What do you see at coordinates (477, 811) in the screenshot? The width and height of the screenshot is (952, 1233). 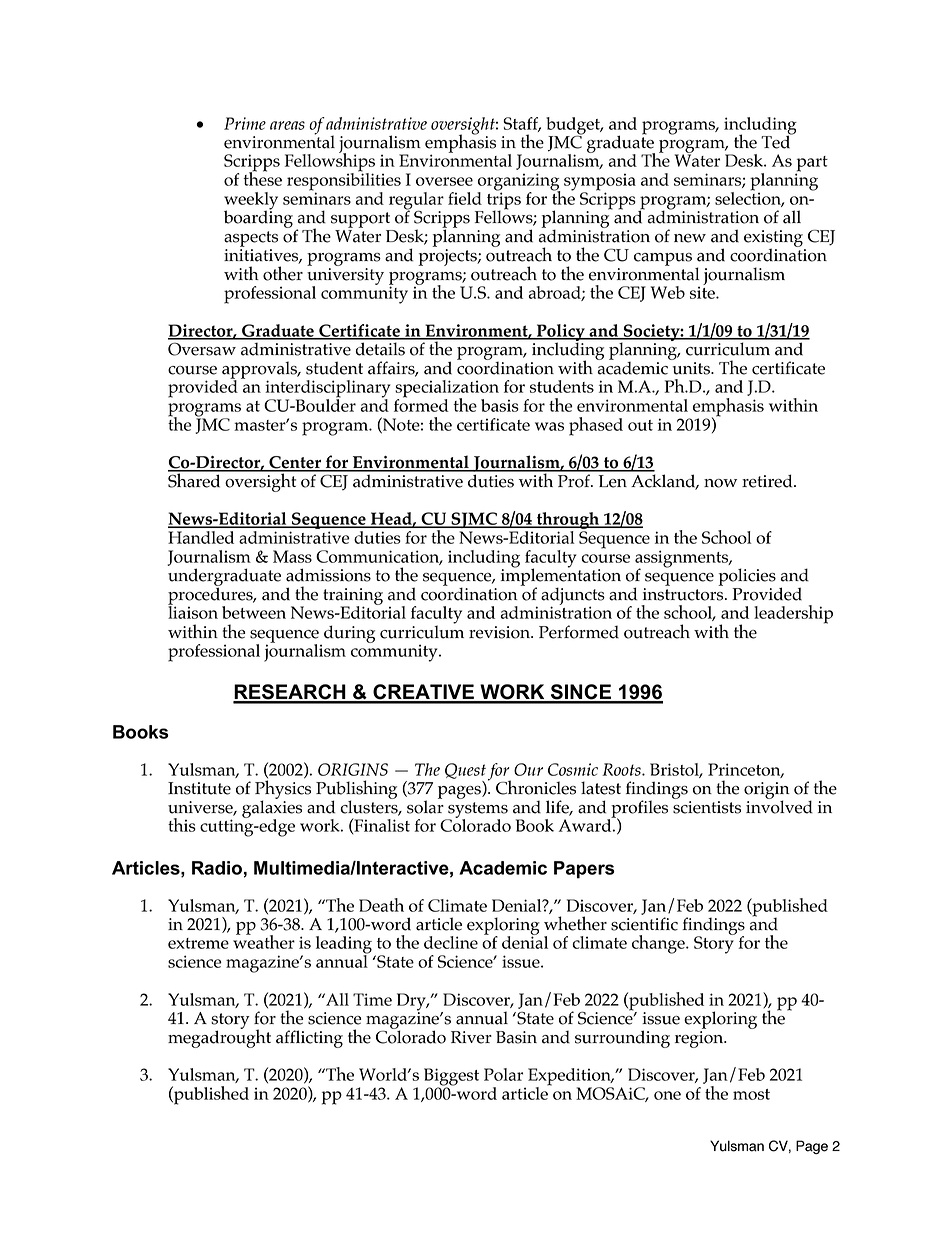 I see `systems` at bounding box center [477, 811].
